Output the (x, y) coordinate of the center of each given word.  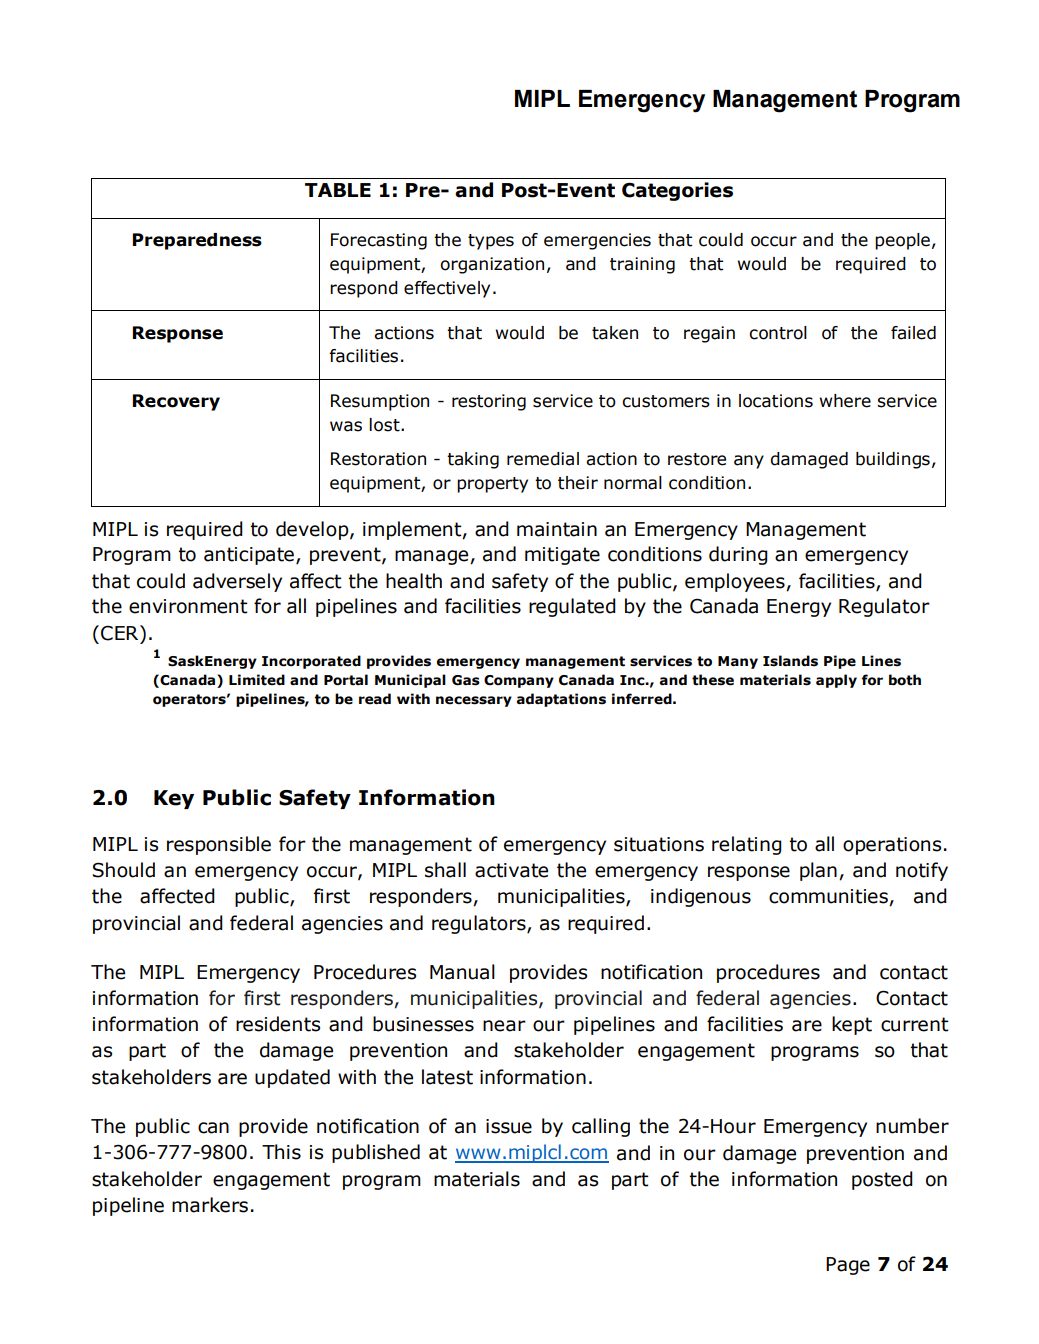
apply (836, 681)
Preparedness (197, 241)
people (902, 241)
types (491, 242)
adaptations (561, 700)
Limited (257, 680)
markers (210, 1205)
